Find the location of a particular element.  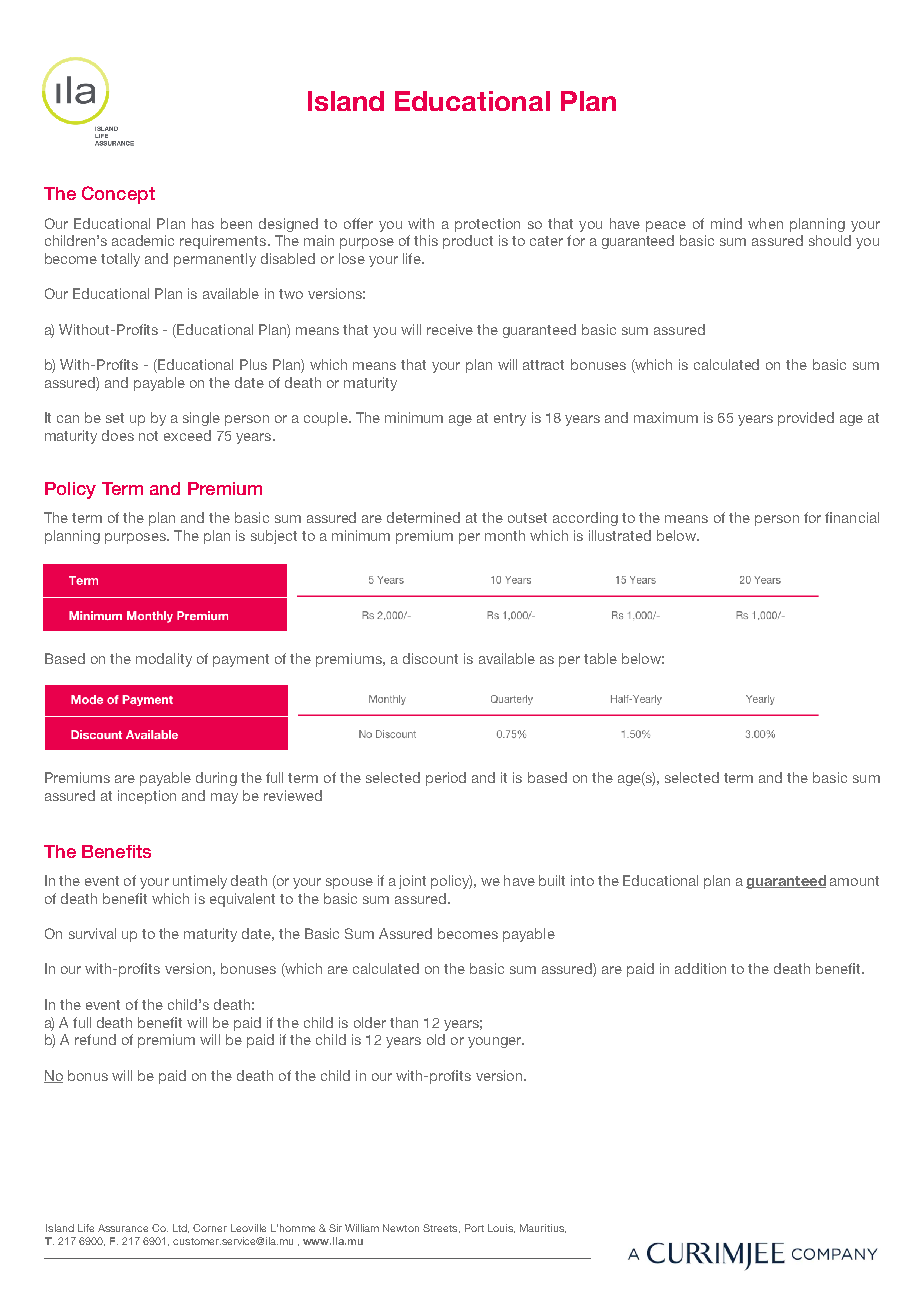

academic is located at coordinates (143, 240).
